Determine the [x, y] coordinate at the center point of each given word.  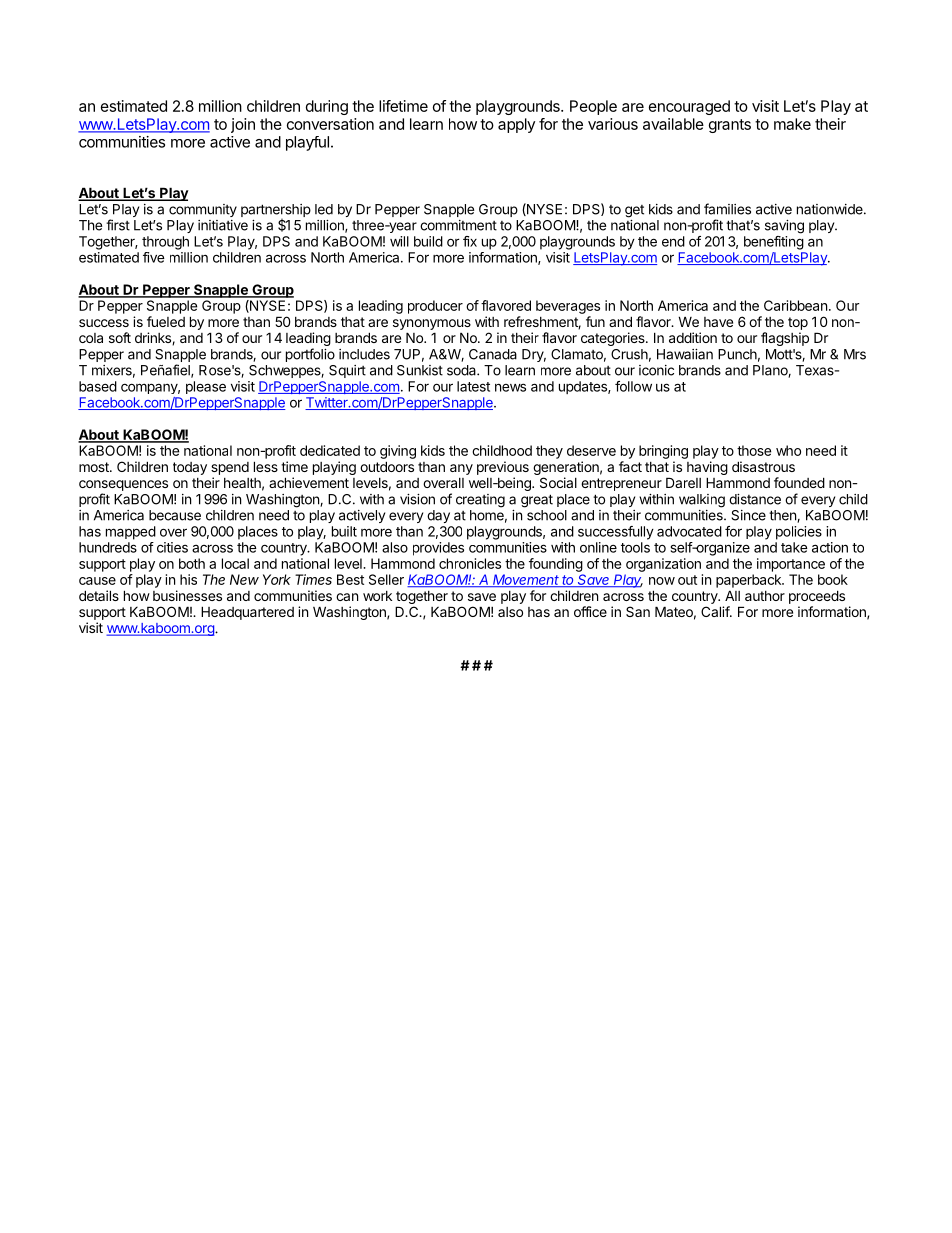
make [792, 124]
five [154, 257]
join [243, 125]
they [549, 452]
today [190, 468]
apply [516, 125]
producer [435, 307]
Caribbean [795, 305]
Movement [526, 580]
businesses [187, 595]
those [754, 450]
